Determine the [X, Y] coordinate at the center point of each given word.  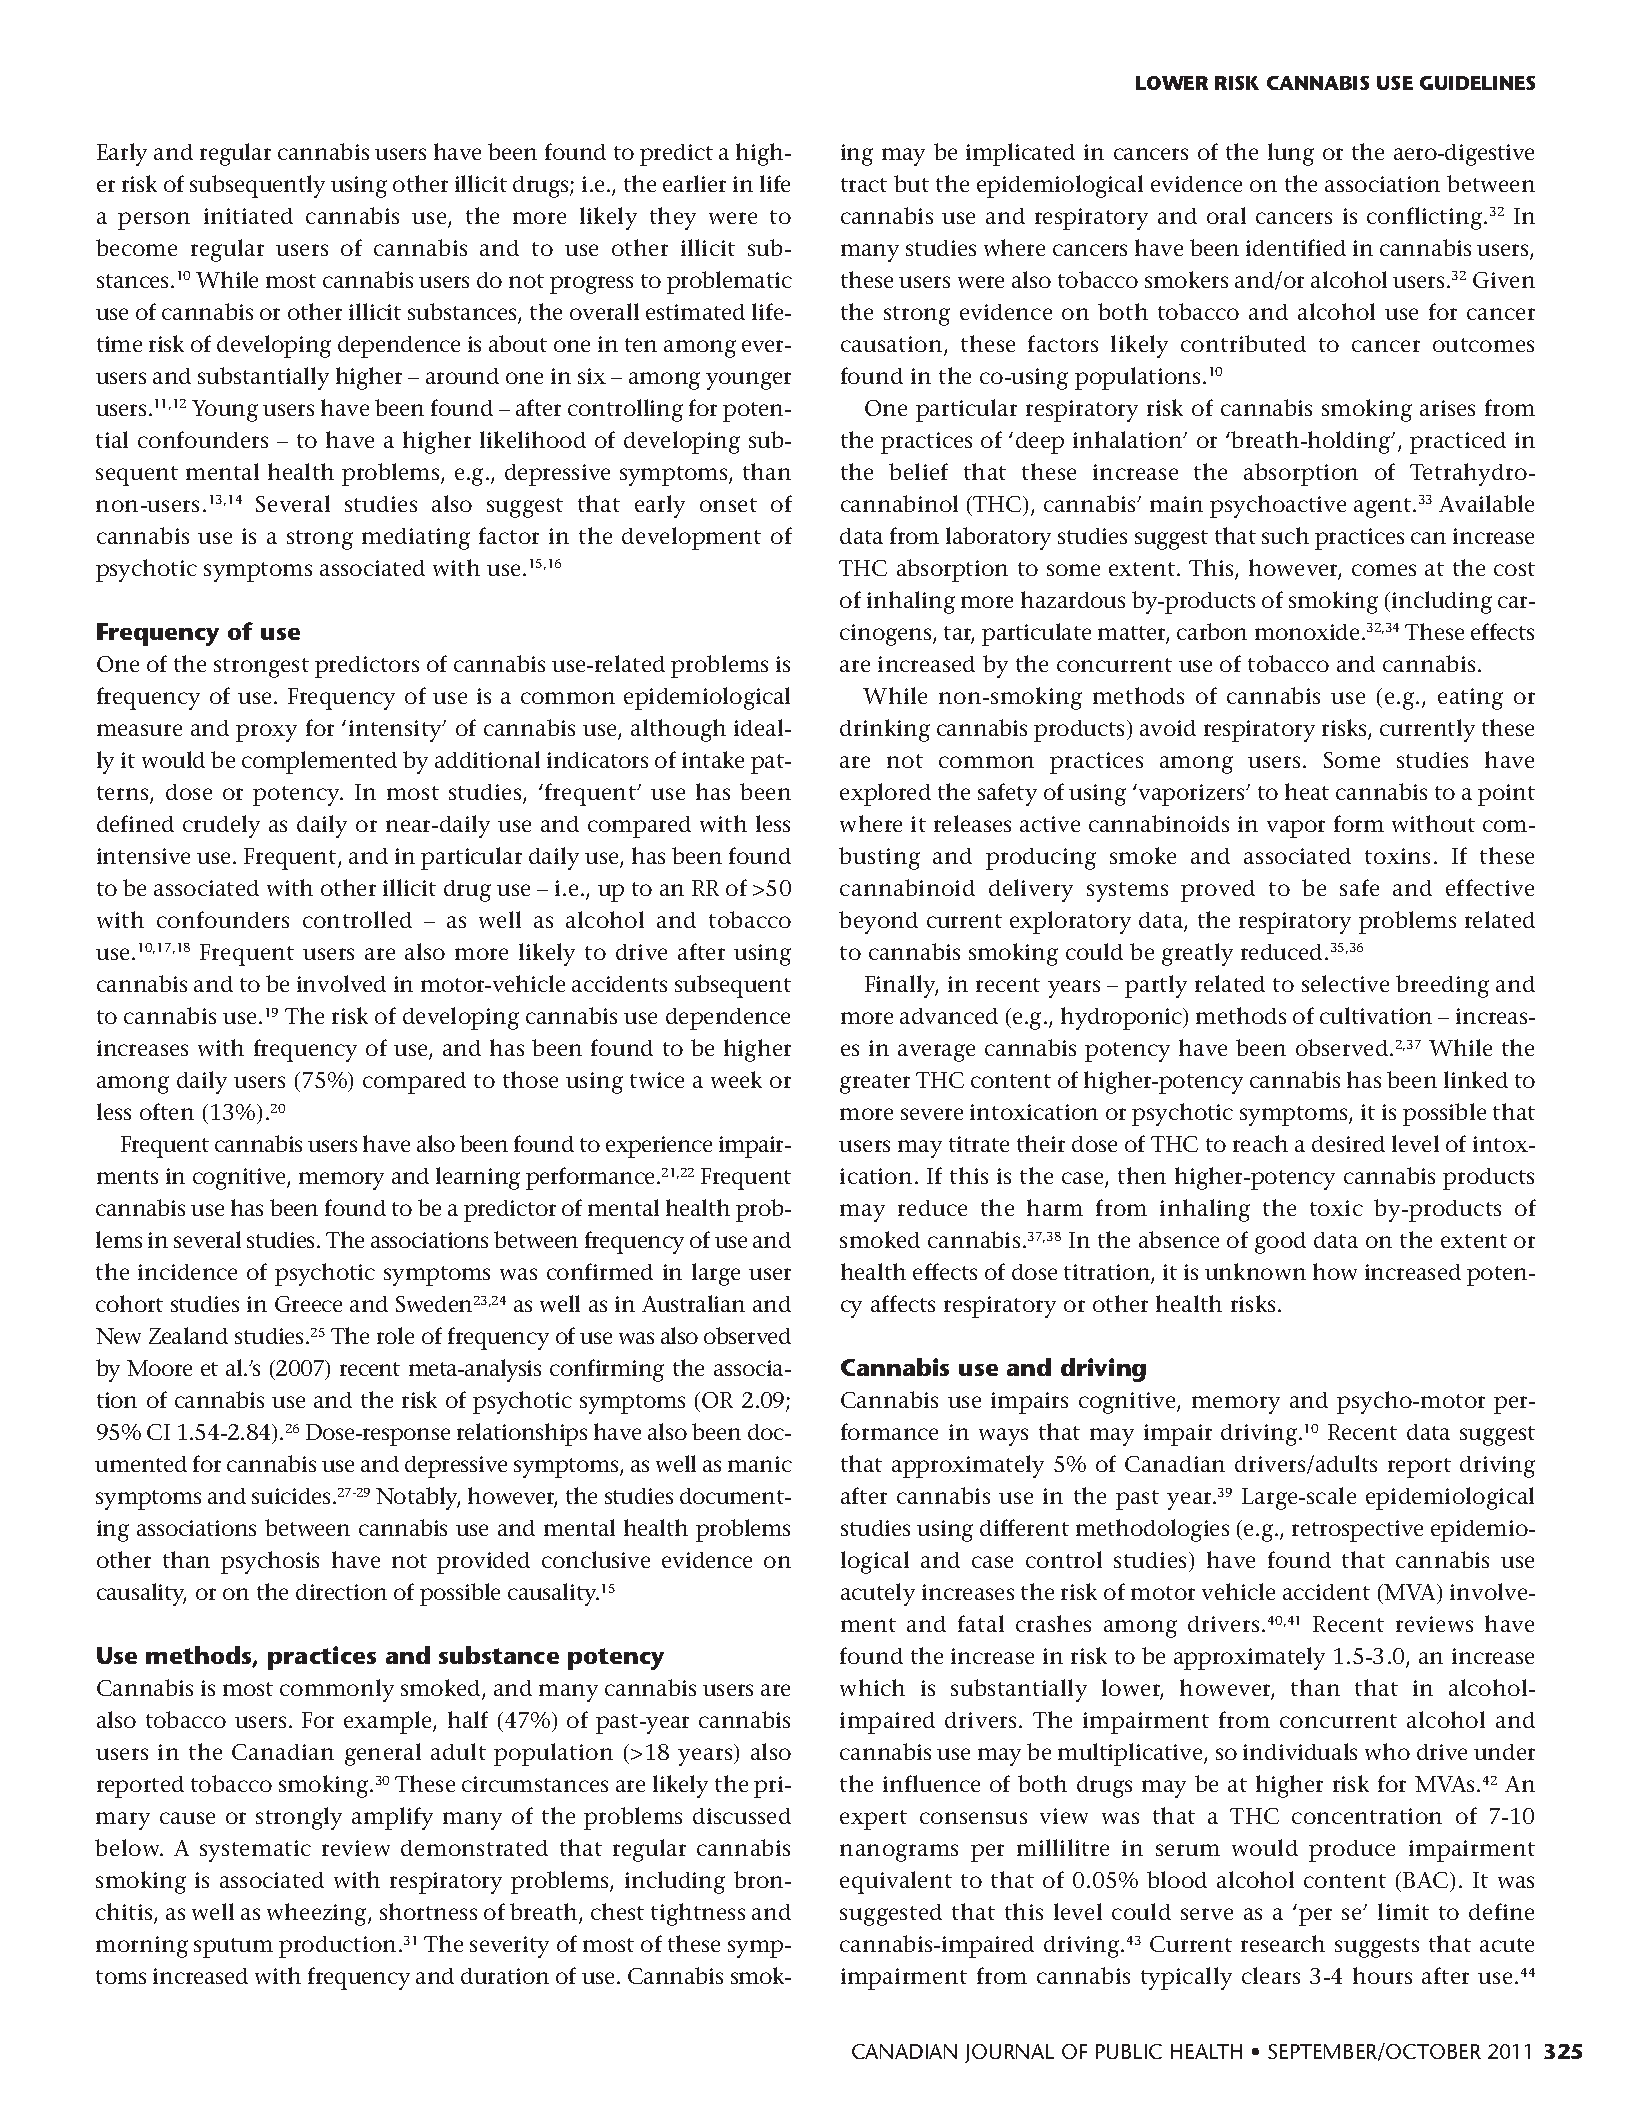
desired [1348, 1144]
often [167, 1111]
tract [864, 185]
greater [875, 1084]
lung [1291, 154]
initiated [248, 216]
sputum [233, 1948]
